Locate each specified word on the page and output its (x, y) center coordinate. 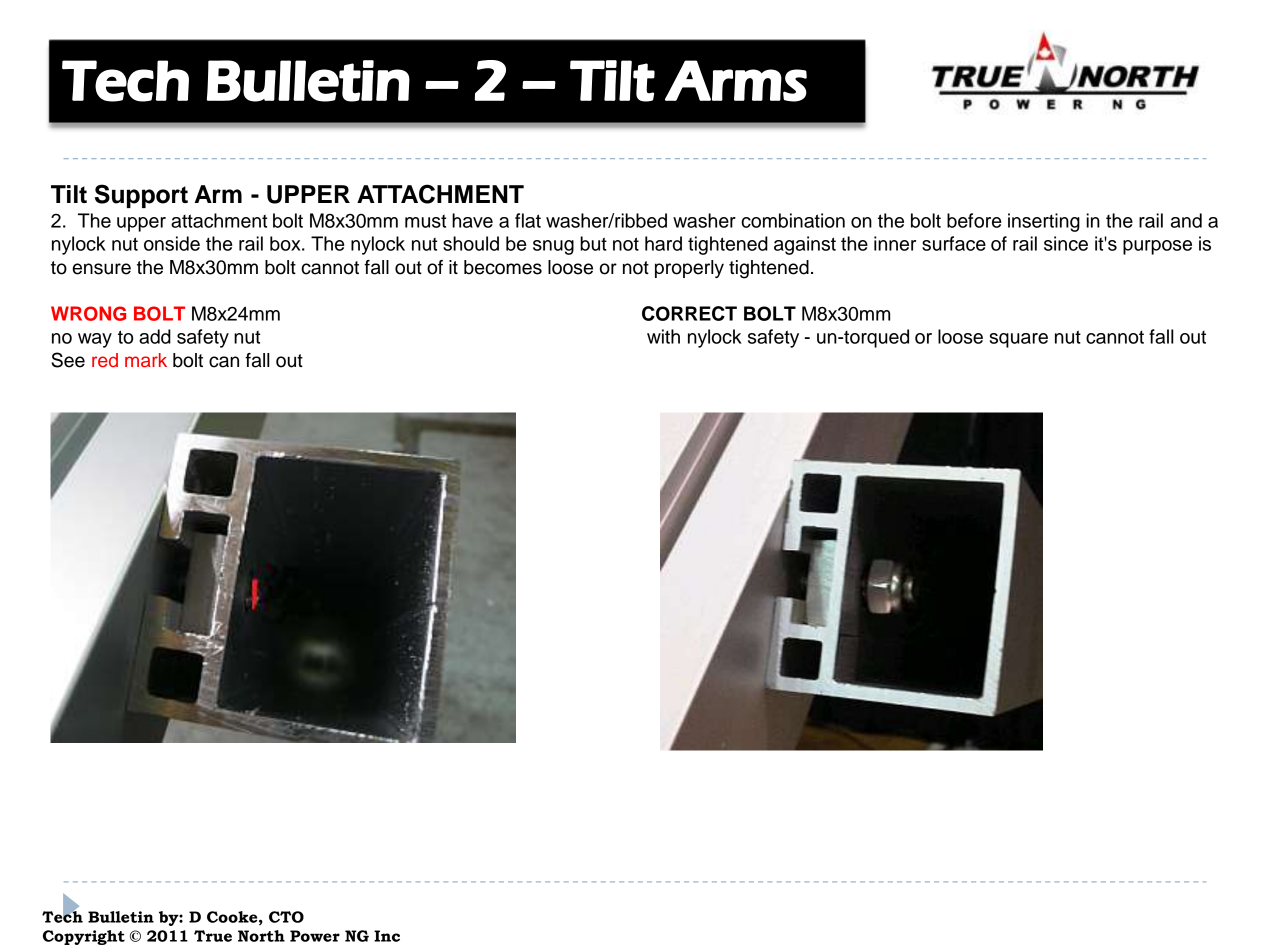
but (593, 243)
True (213, 936)
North (261, 936)
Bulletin (121, 917)
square (1019, 340)
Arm (218, 194)
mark (146, 360)
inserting (1044, 222)
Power (315, 936)
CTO (286, 917)
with (663, 336)
